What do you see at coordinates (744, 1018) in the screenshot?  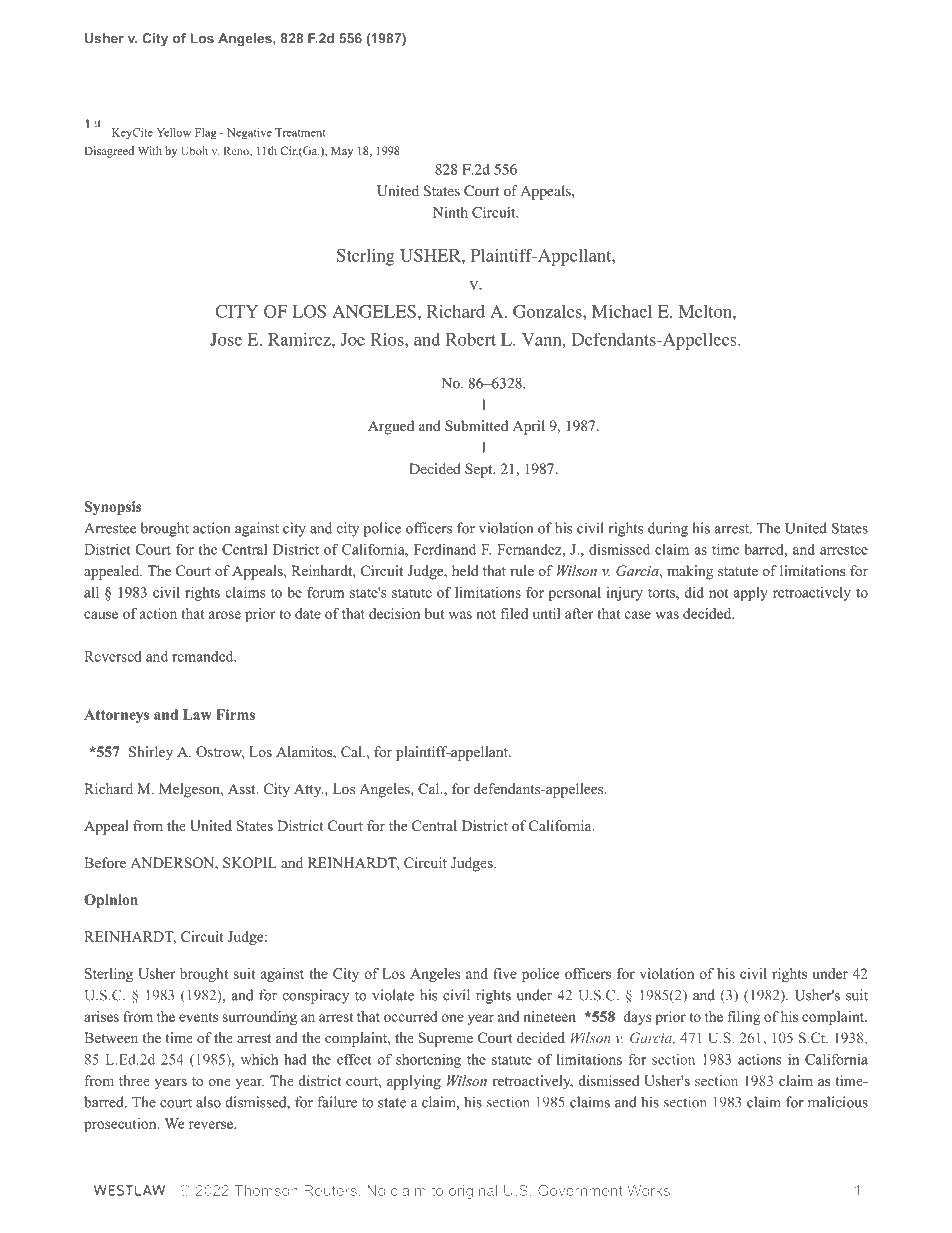 I see `filing` at bounding box center [744, 1018].
